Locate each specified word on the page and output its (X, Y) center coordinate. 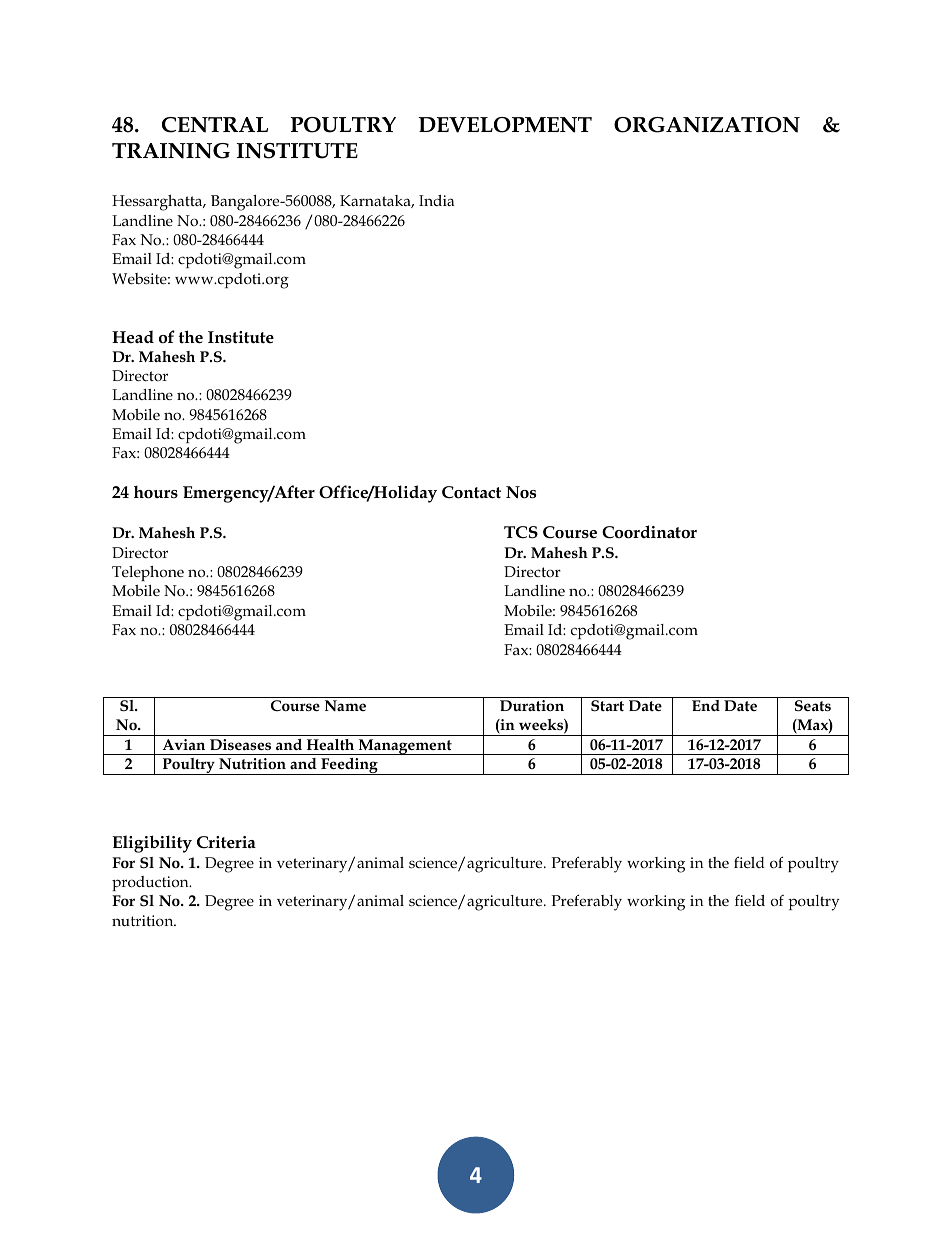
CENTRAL (215, 125)
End (706, 705)
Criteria (226, 842)
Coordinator (649, 532)
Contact (471, 492)
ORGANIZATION (707, 125)
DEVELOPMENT (505, 125)
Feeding (349, 766)
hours (156, 492)
